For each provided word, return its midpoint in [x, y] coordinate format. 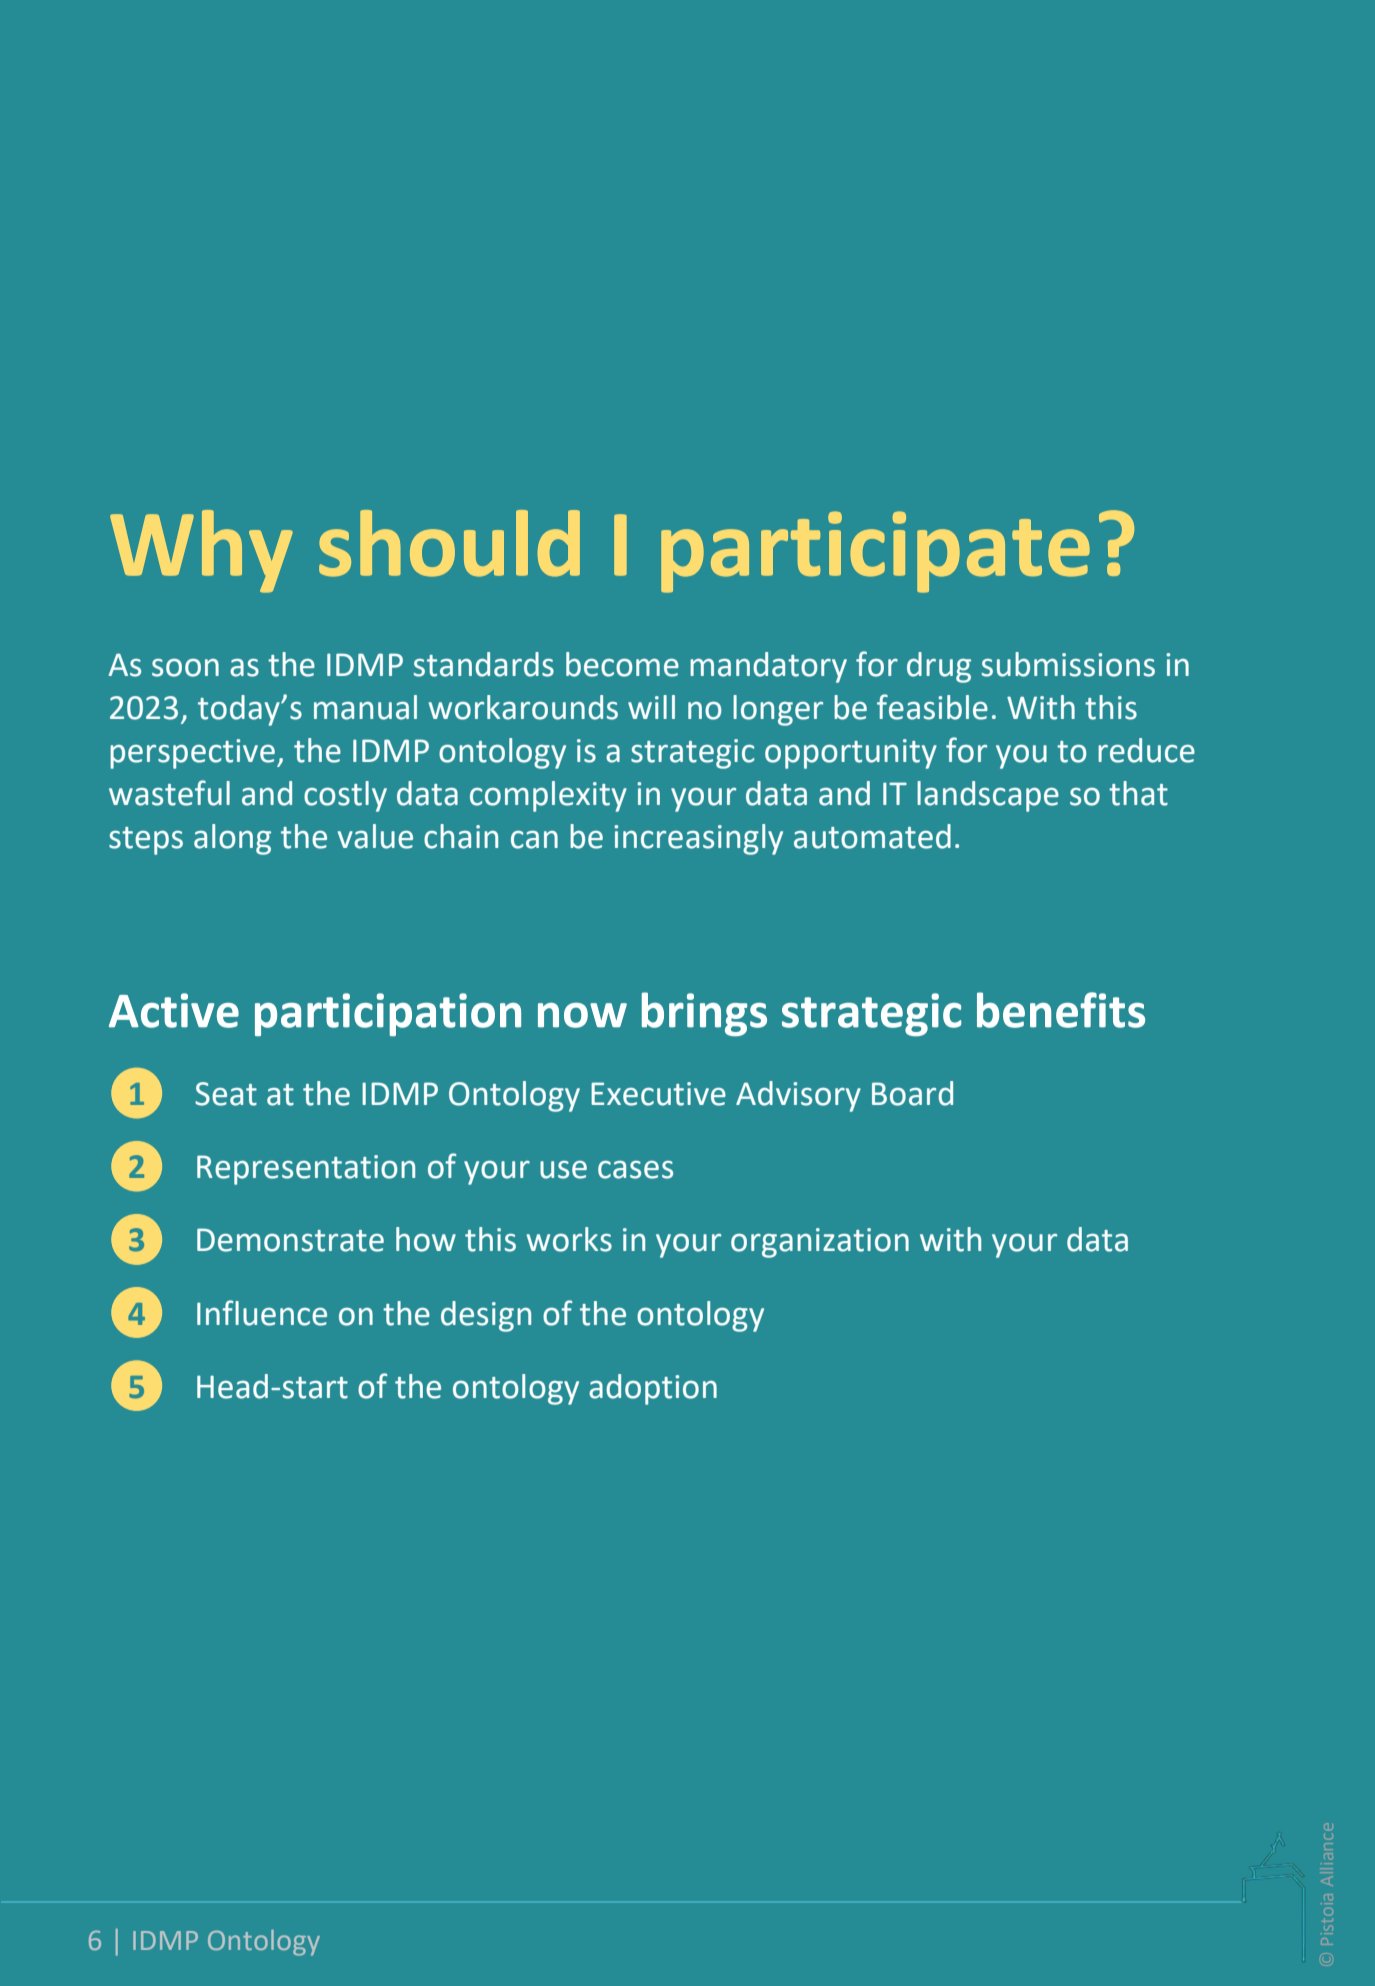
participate [875, 552]
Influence [262, 1313]
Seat [226, 1094]
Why [201, 551]
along [232, 839]
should [449, 543]
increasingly [698, 839]
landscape [988, 796]
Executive [658, 1094]
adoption [653, 1389]
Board [912, 1093]
